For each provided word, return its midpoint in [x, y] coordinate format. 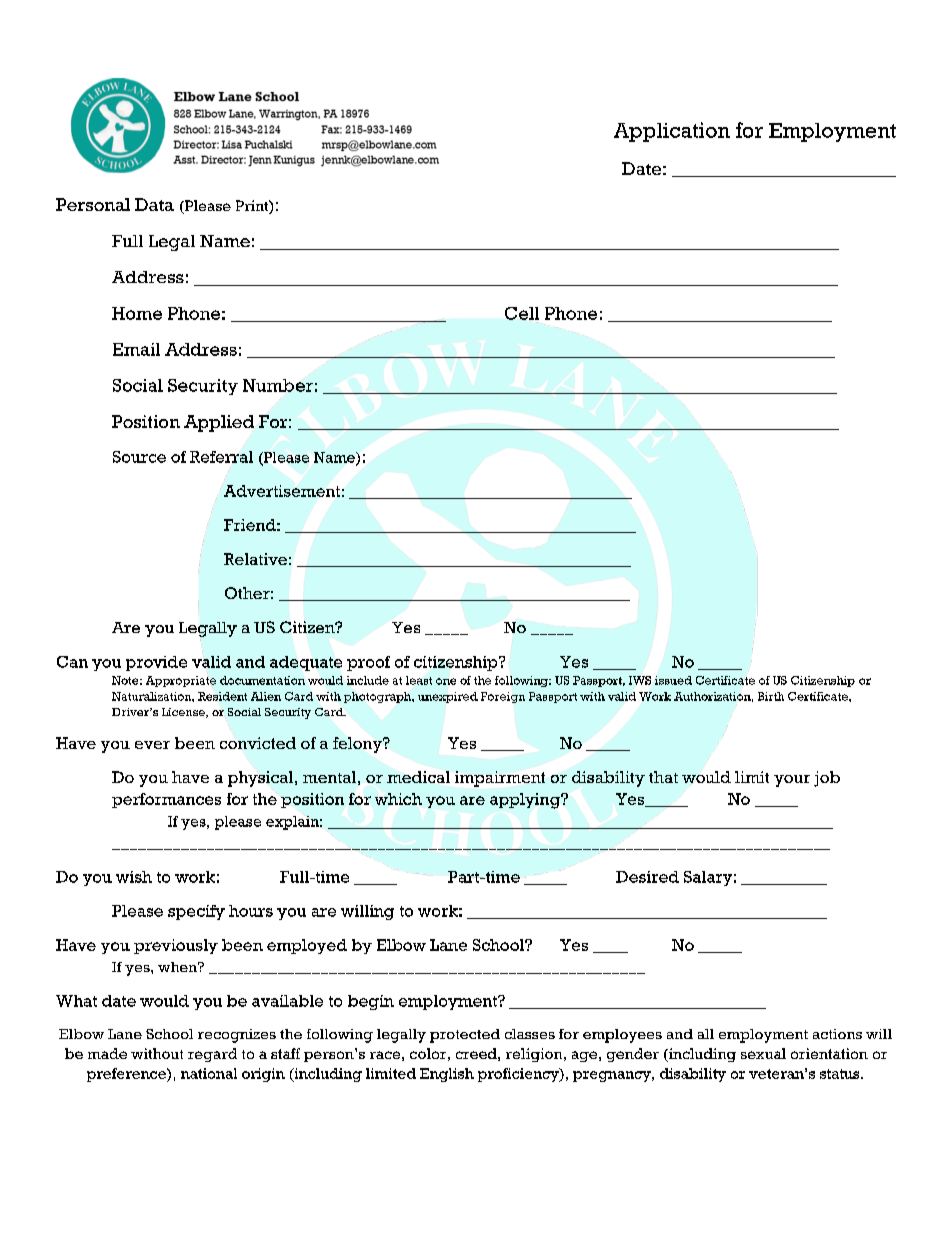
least [419, 680]
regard [212, 1055]
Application [672, 132]
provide [156, 663]
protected [465, 1036]
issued [673, 680]
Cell [522, 314]
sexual [763, 1053]
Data [154, 204]
